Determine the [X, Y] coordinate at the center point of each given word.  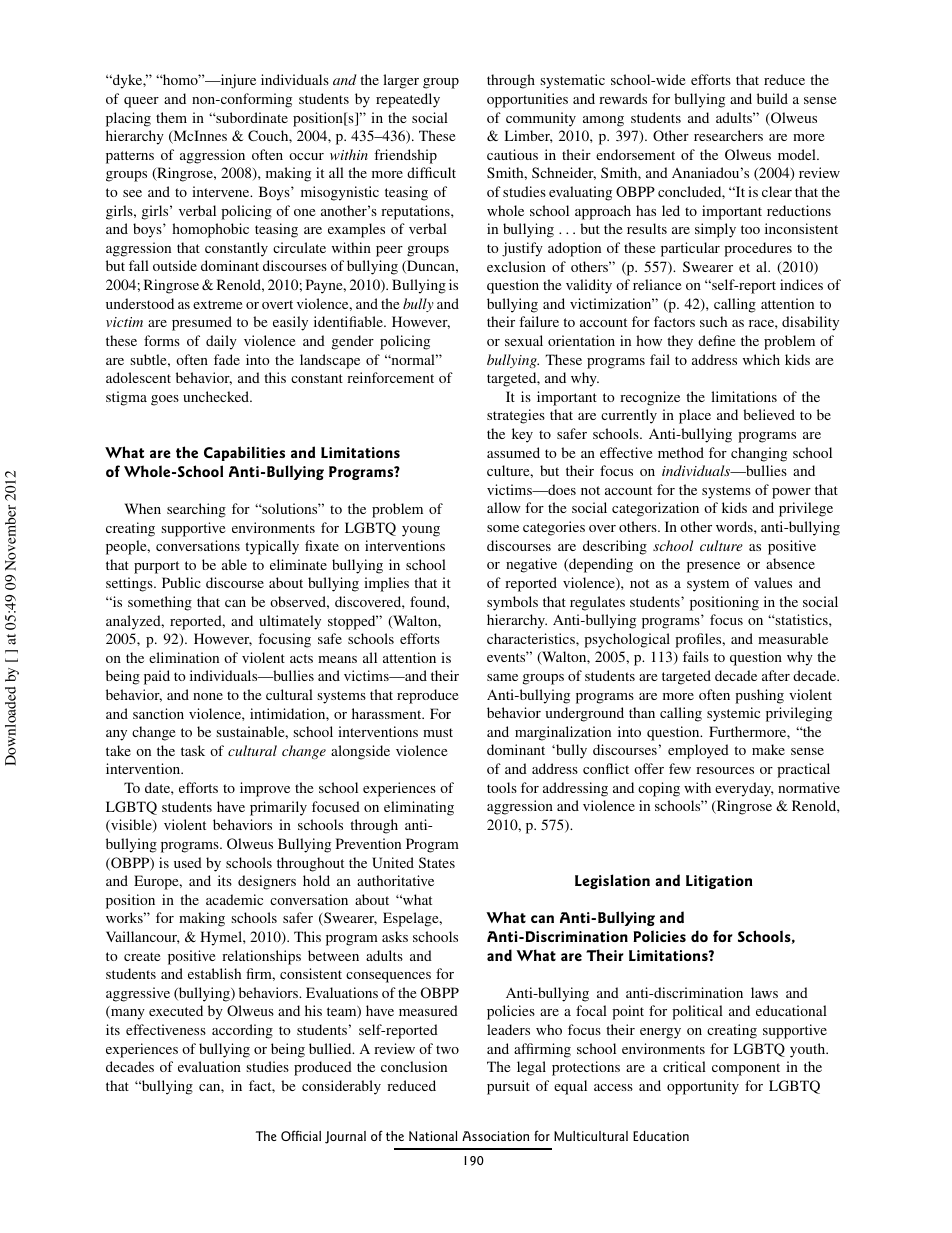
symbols [512, 603]
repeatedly [408, 100]
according [242, 1031]
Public [181, 582]
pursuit [508, 1087]
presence [713, 567]
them [171, 117]
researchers [728, 135]
